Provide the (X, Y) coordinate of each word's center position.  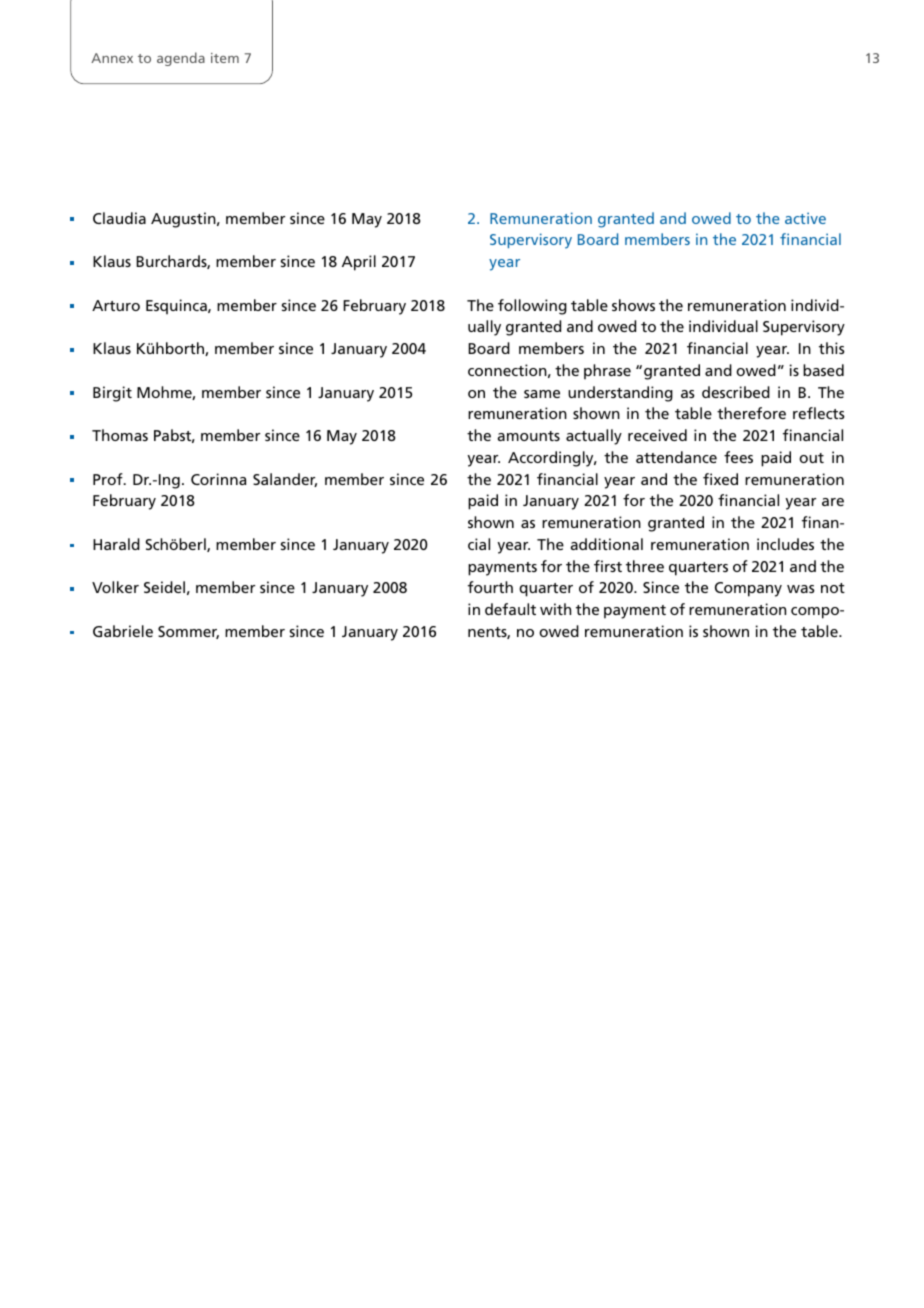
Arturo (116, 305)
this (832, 348)
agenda (181, 59)
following (532, 307)
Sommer (188, 632)
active (805, 218)
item (225, 58)
